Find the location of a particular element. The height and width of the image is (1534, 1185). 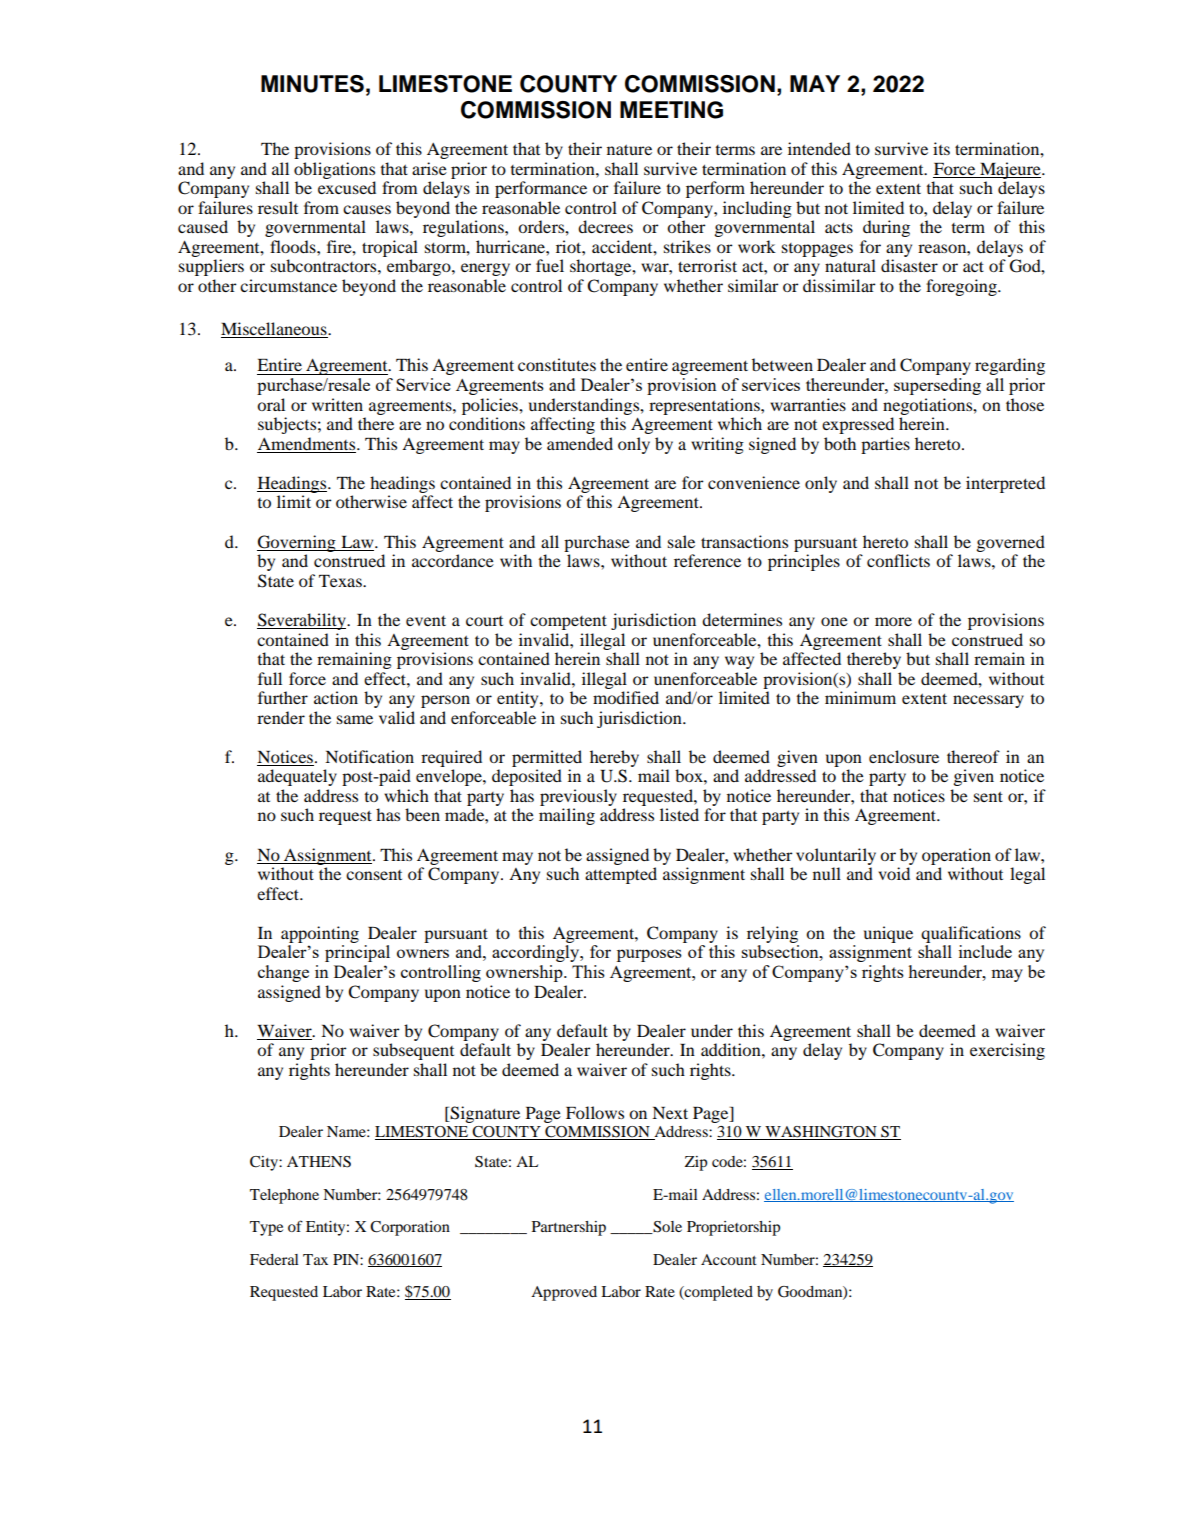

Tax is located at coordinates (315, 1259).
